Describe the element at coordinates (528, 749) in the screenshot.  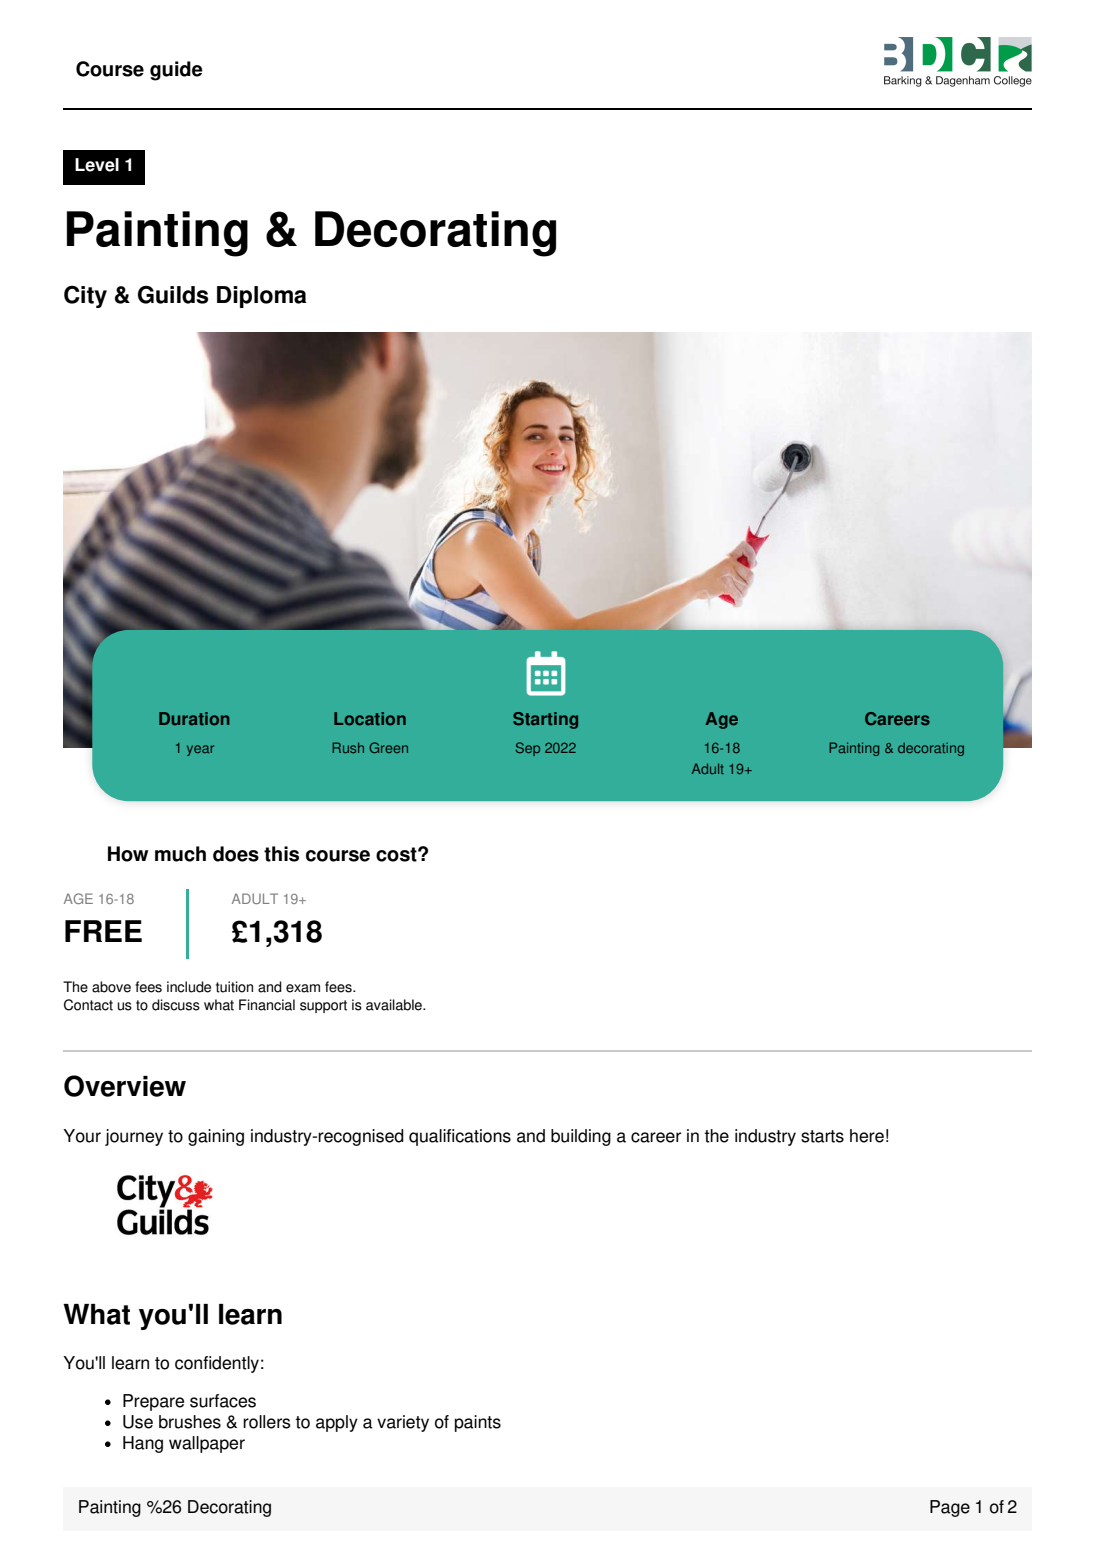
I see `Sep` at that location.
